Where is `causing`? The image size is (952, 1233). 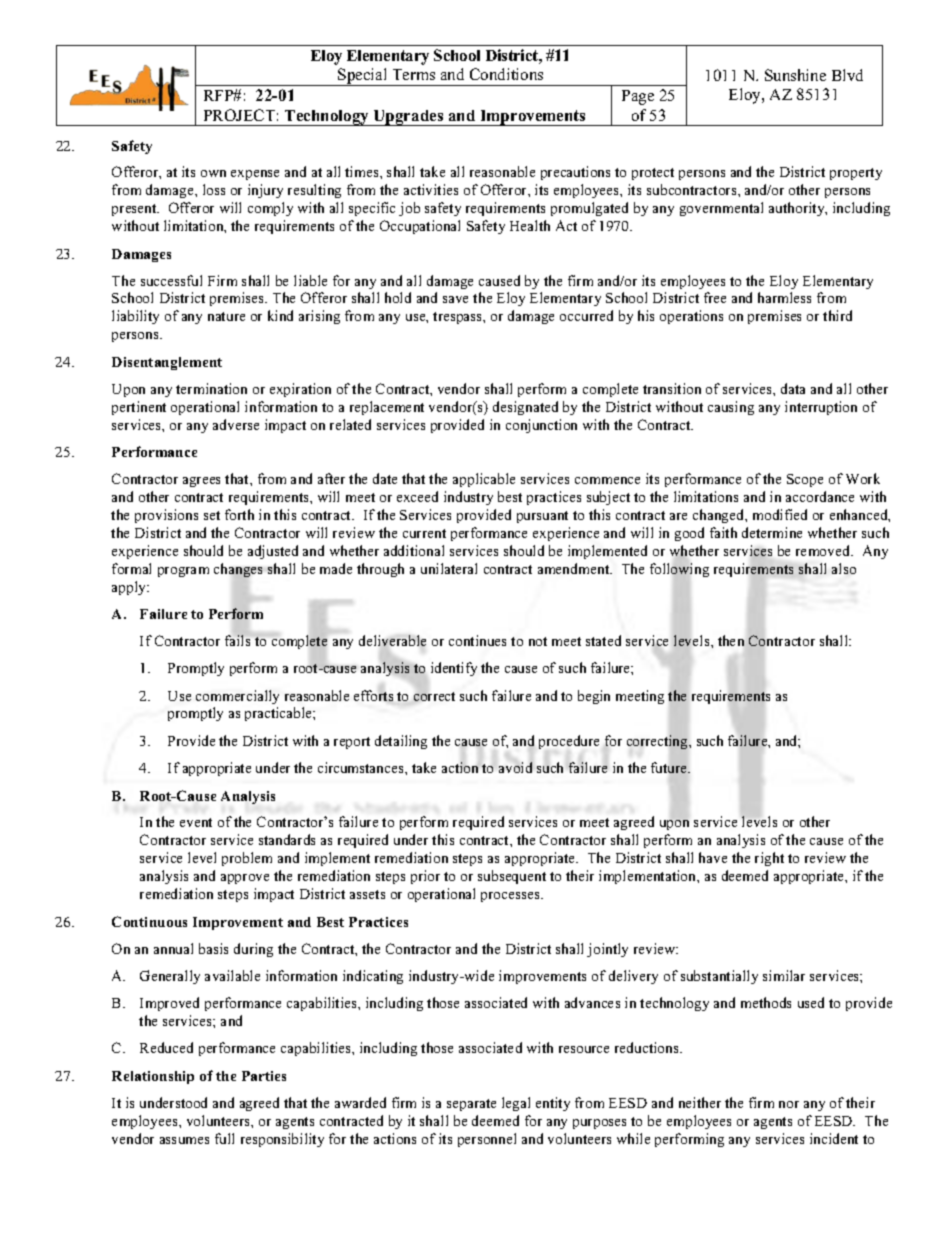 causing is located at coordinates (731, 408).
